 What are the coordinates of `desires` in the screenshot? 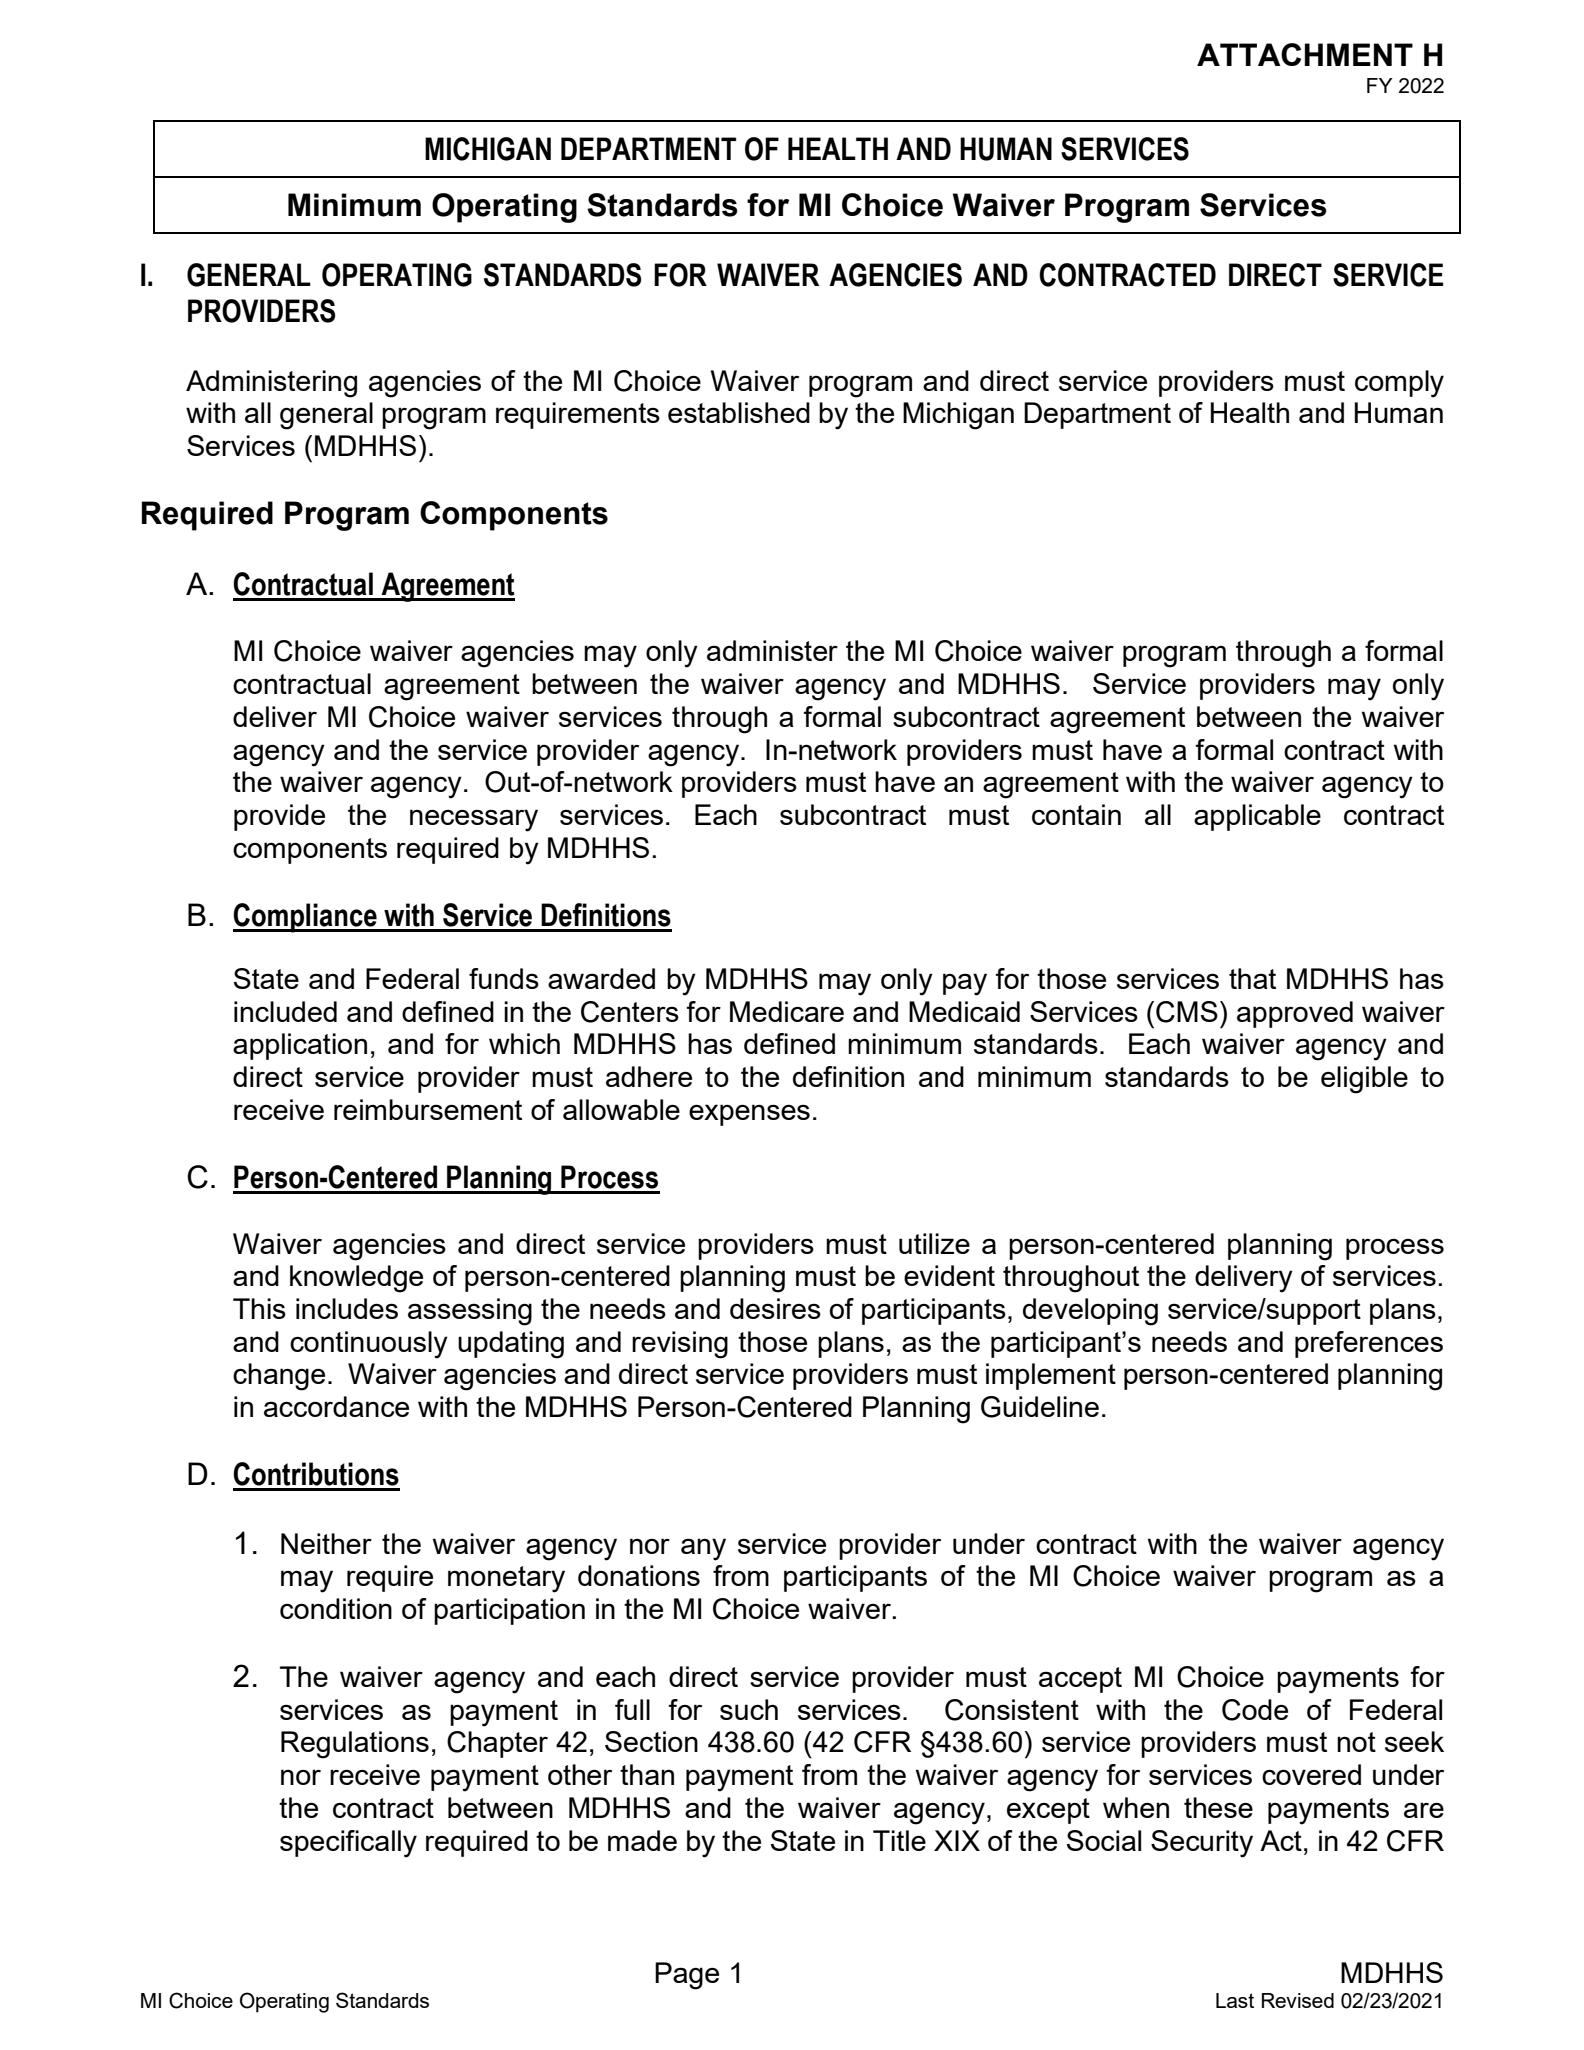 It's located at (775, 1308).
